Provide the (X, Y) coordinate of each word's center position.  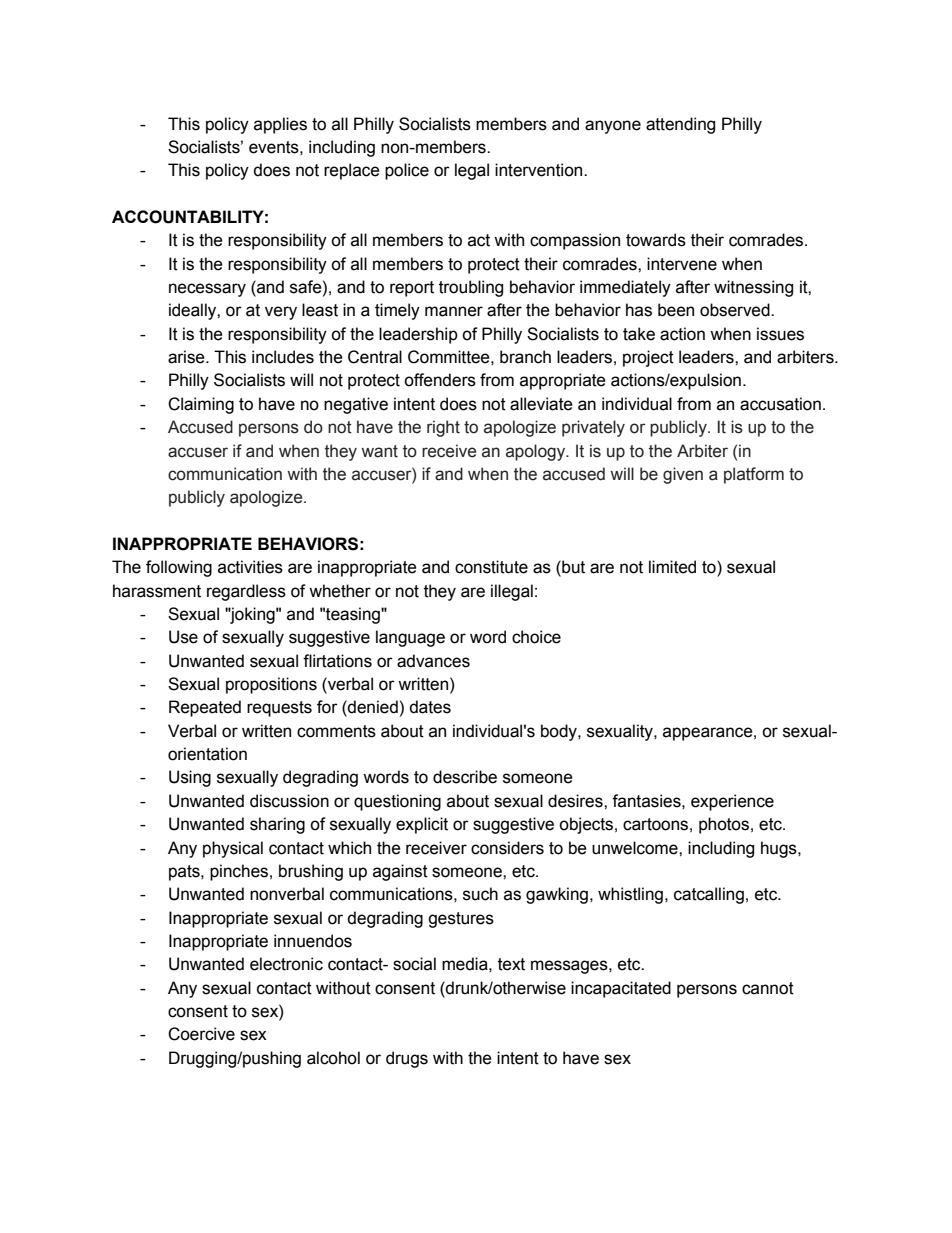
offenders (440, 380)
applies (280, 125)
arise (187, 357)
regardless (246, 592)
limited (672, 567)
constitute (491, 567)
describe (465, 777)
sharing (277, 825)
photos (724, 825)
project (648, 358)
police (407, 171)
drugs (407, 1059)
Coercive (201, 1034)
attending (680, 125)
